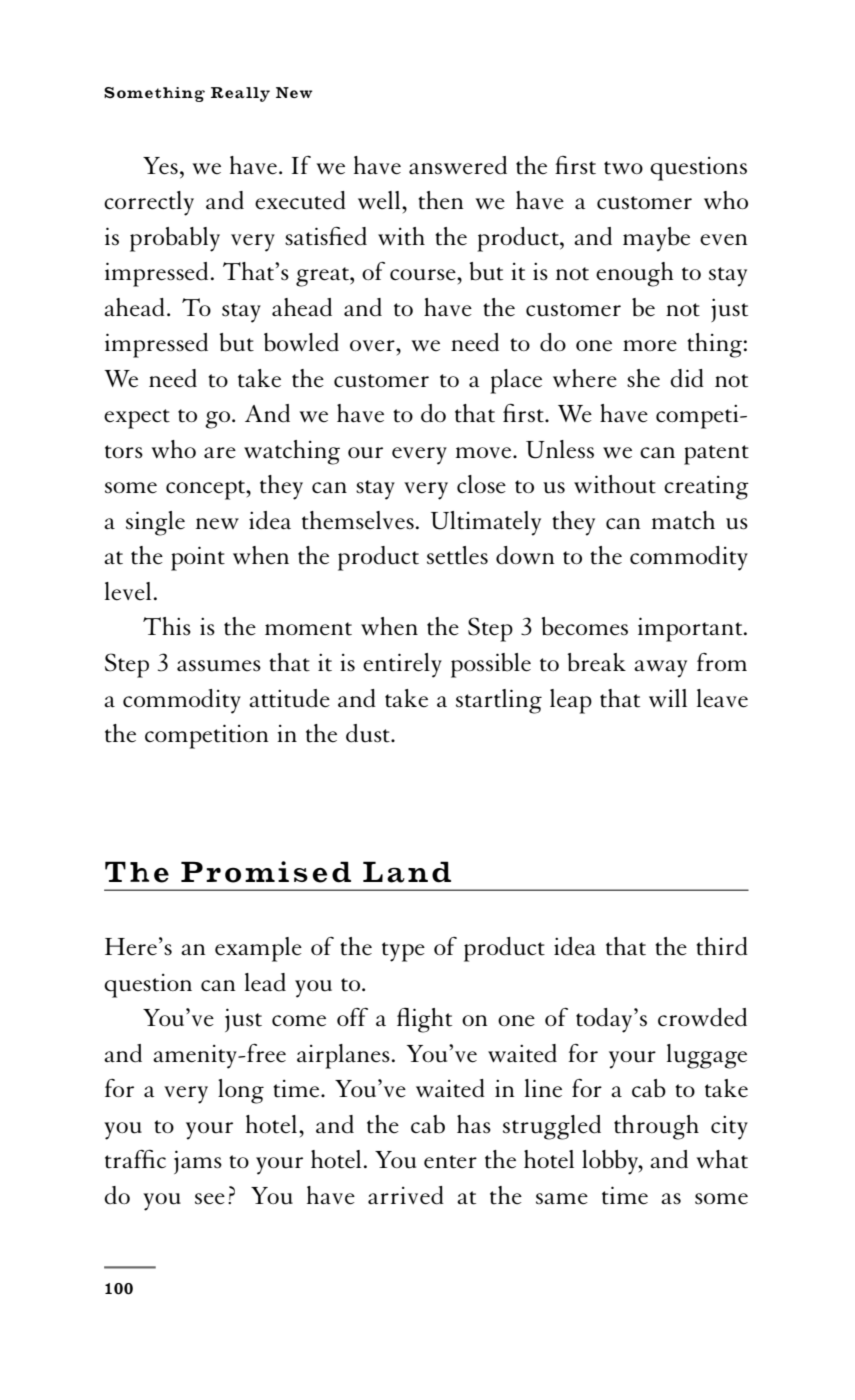  I want to click on two, so click(623, 168).
